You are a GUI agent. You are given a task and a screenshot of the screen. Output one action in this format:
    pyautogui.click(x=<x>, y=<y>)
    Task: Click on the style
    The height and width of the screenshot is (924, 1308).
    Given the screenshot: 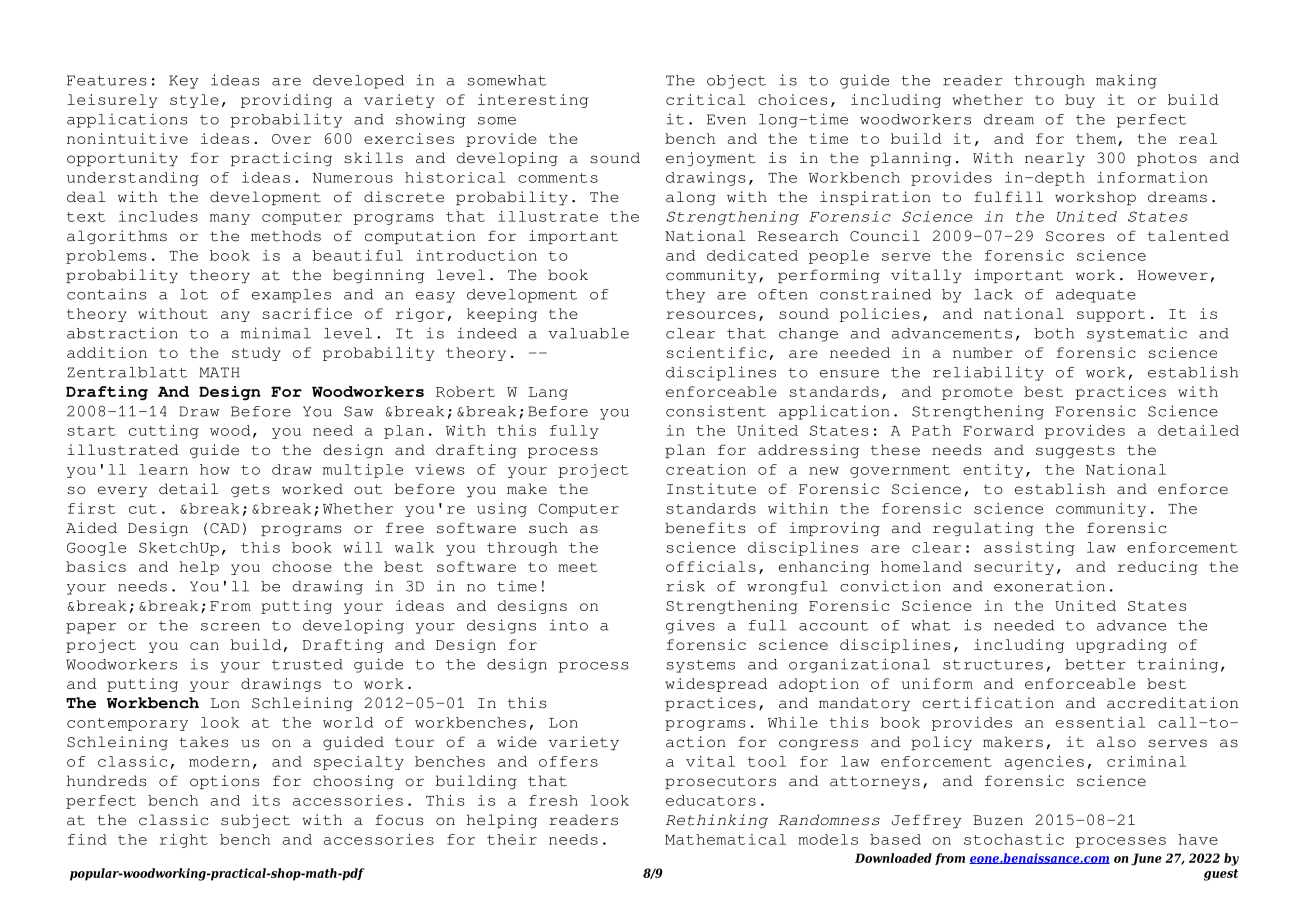 What is the action you would take?
    pyautogui.click(x=194, y=101)
